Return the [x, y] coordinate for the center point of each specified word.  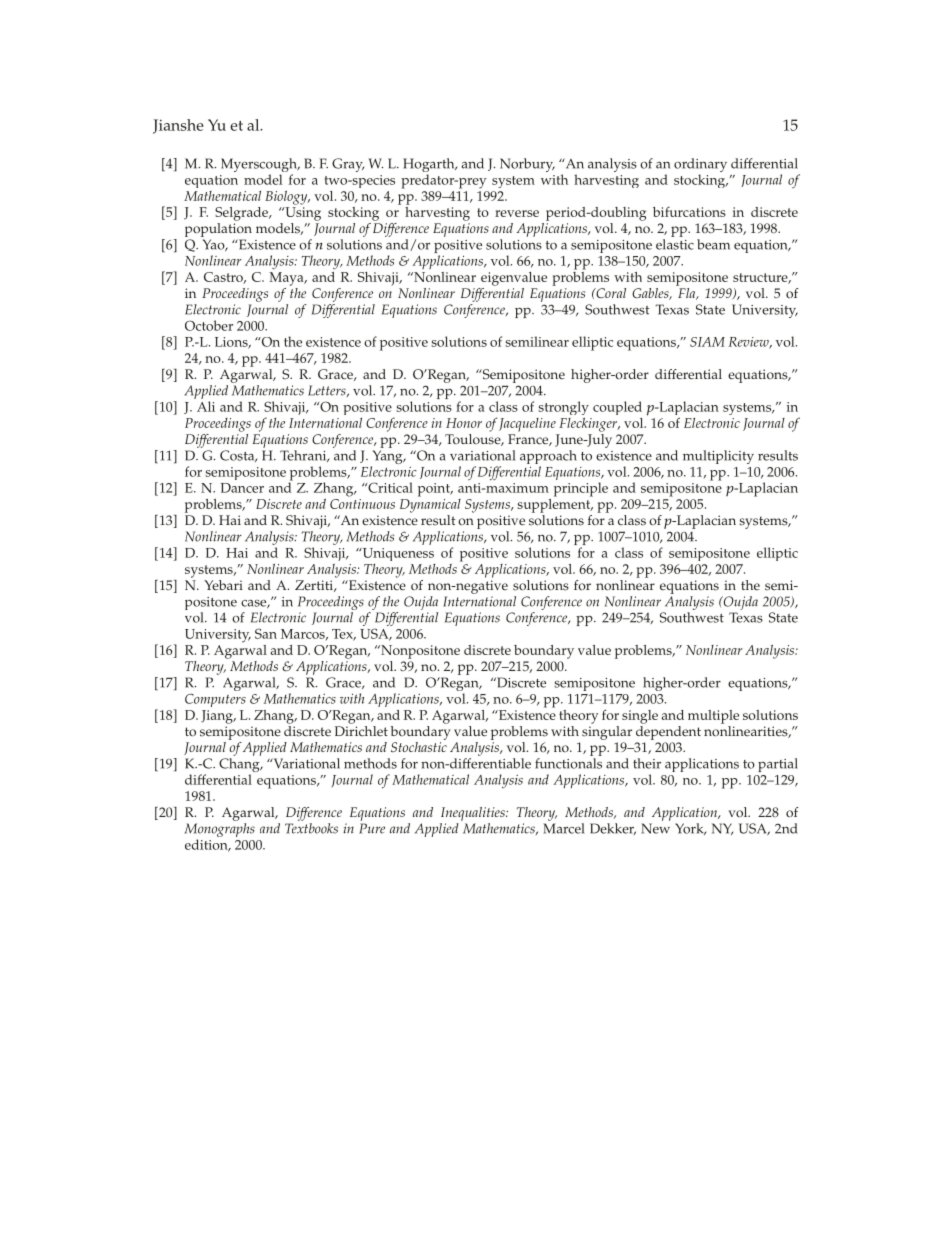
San [266, 633]
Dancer [242, 488]
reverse [517, 213]
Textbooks [311, 828]
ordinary [700, 166]
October [209, 325]
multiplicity [718, 457]
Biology [287, 197]
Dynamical [430, 504]
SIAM [707, 342]
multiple [713, 717]
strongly [563, 409]
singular [607, 731]
